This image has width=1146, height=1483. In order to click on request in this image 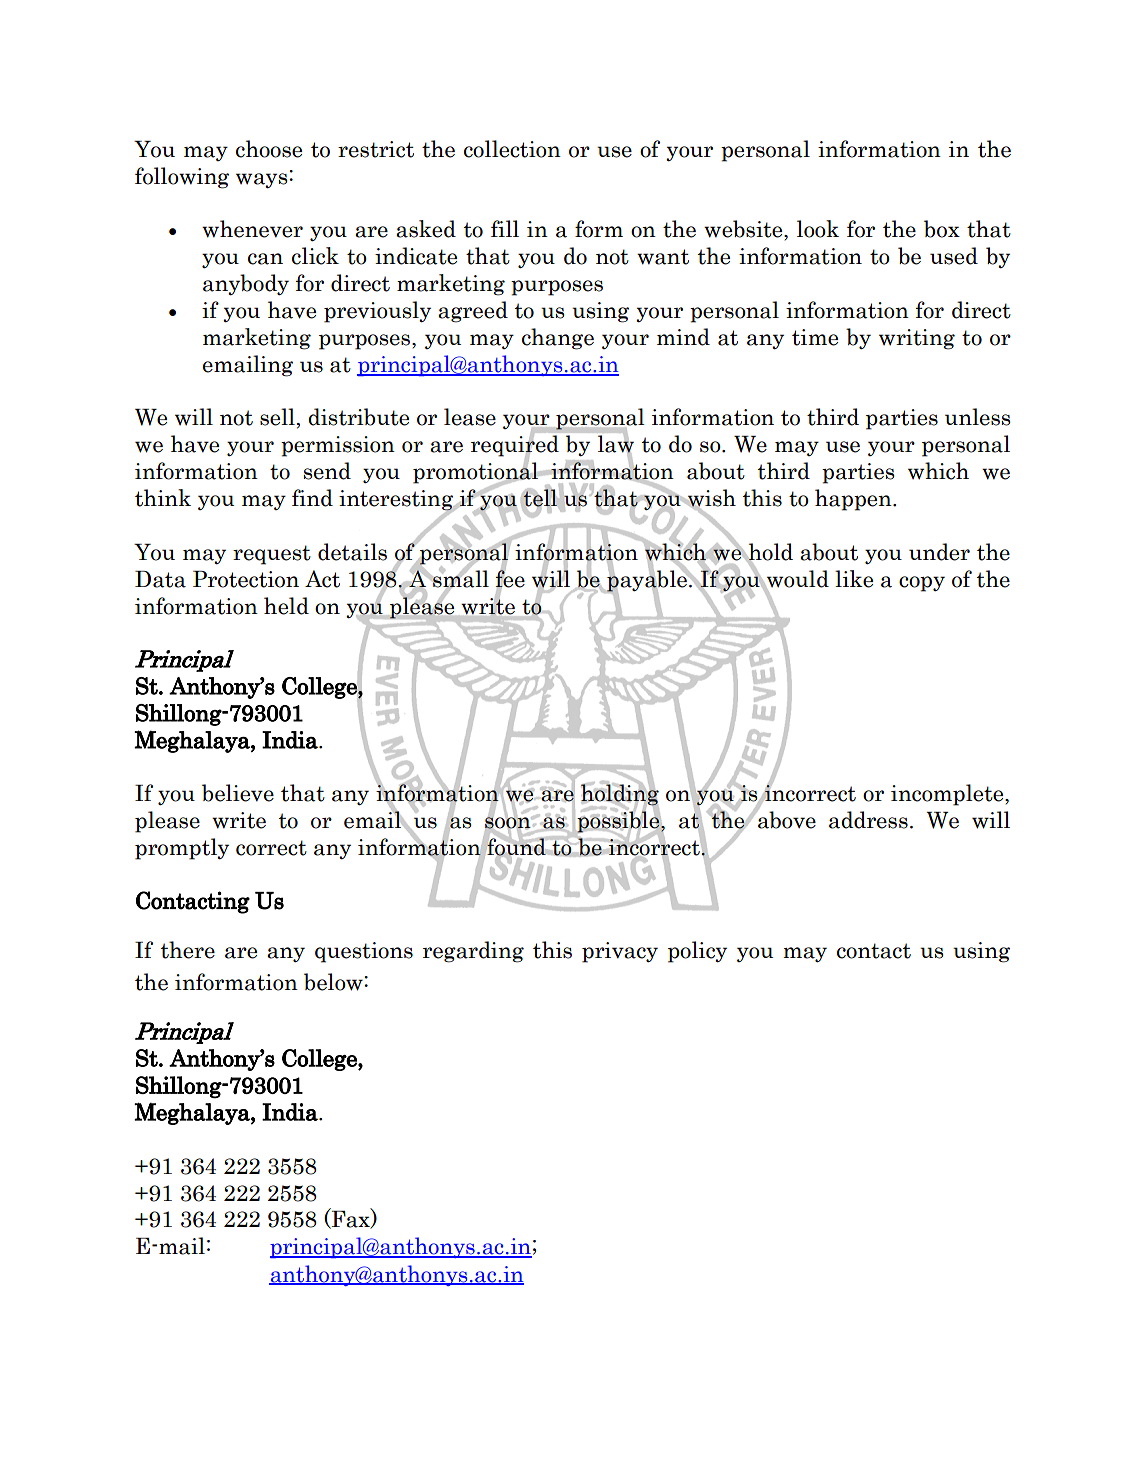, I will do `click(272, 555)`.
